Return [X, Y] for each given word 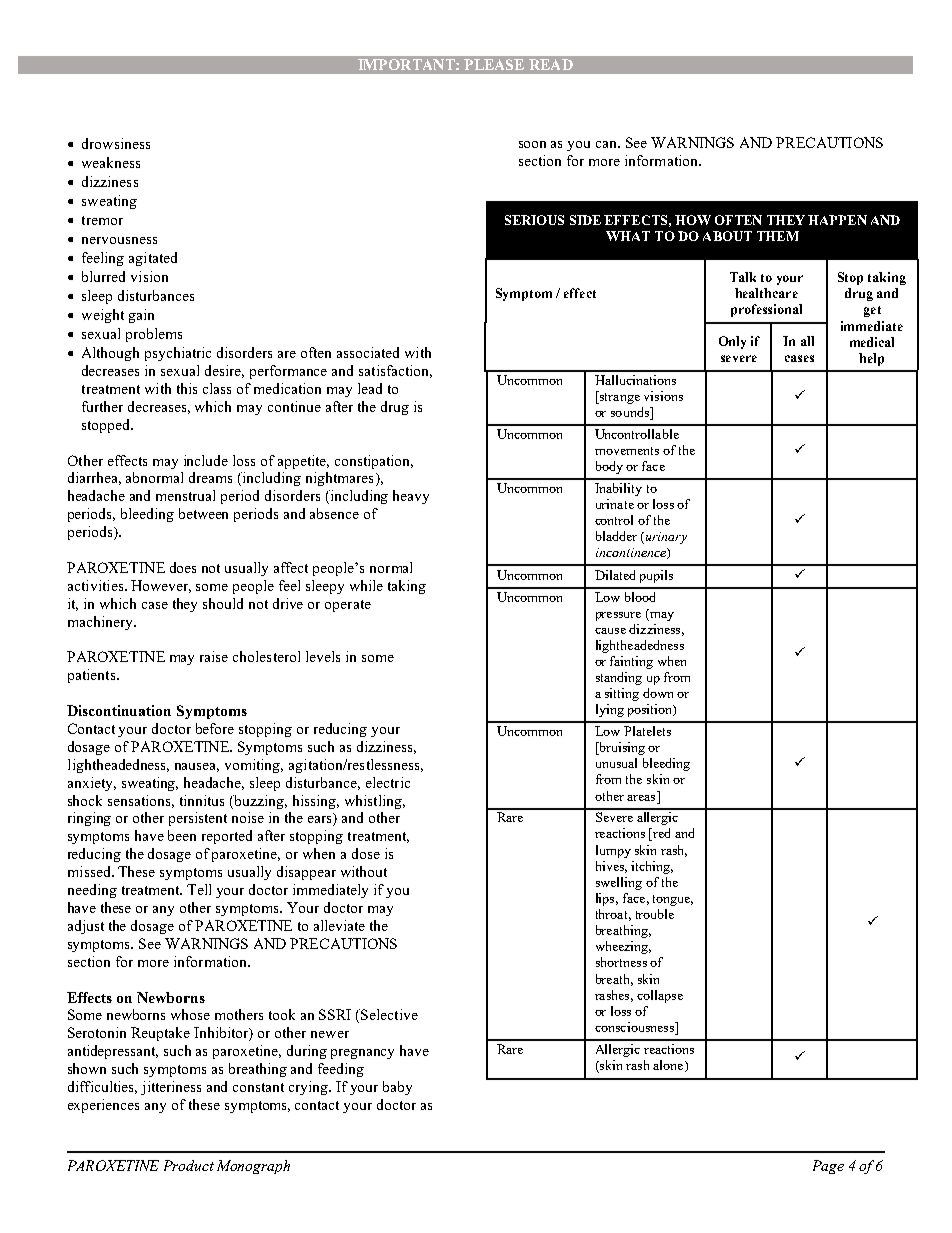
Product [189, 1165]
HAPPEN [837, 220]
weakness [111, 162]
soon [532, 144]
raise [214, 656]
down [658, 693]
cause [610, 631]
